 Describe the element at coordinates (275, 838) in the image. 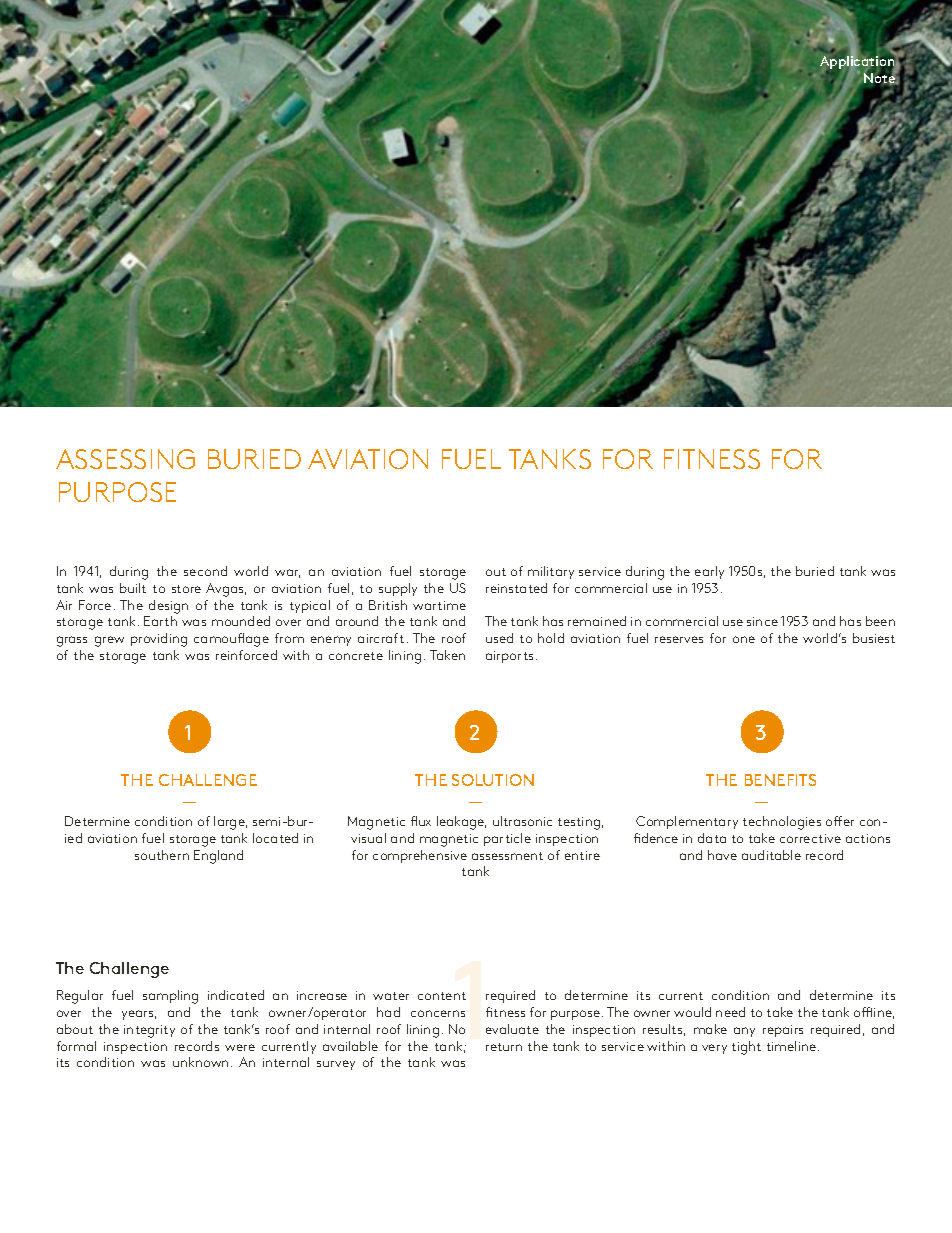

I see `located` at that location.
